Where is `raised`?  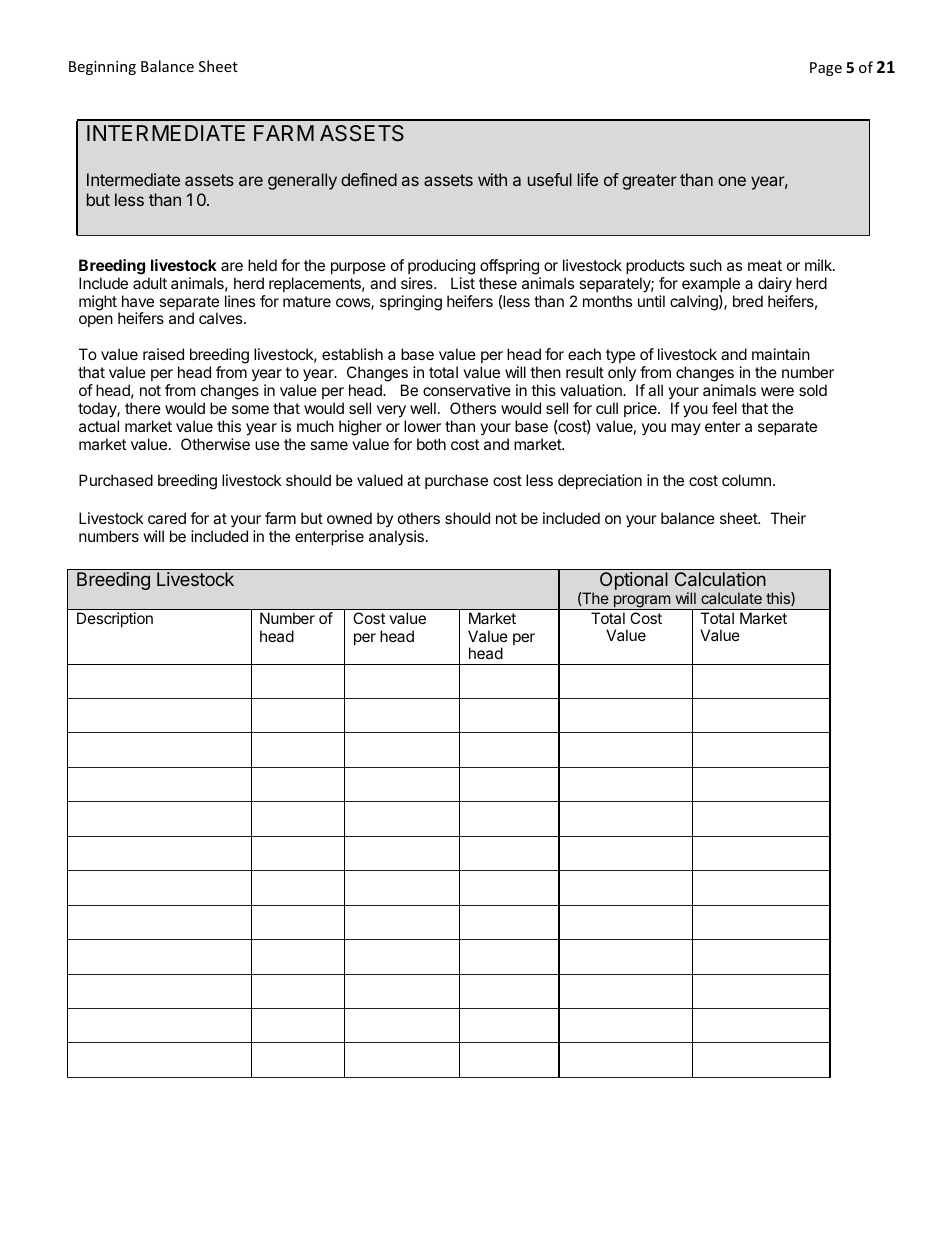
raised is located at coordinates (163, 354).
